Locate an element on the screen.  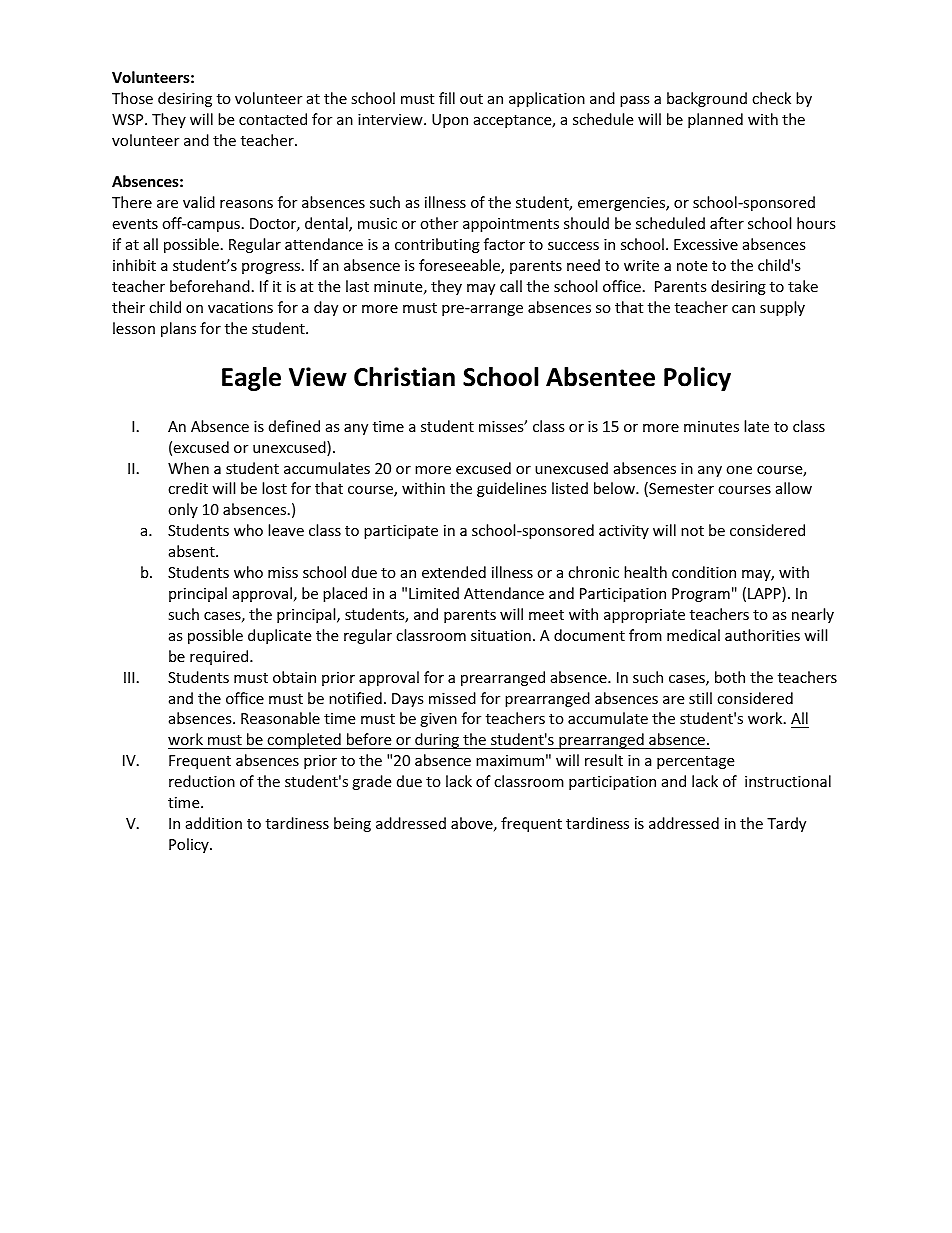
planned is located at coordinates (715, 120).
